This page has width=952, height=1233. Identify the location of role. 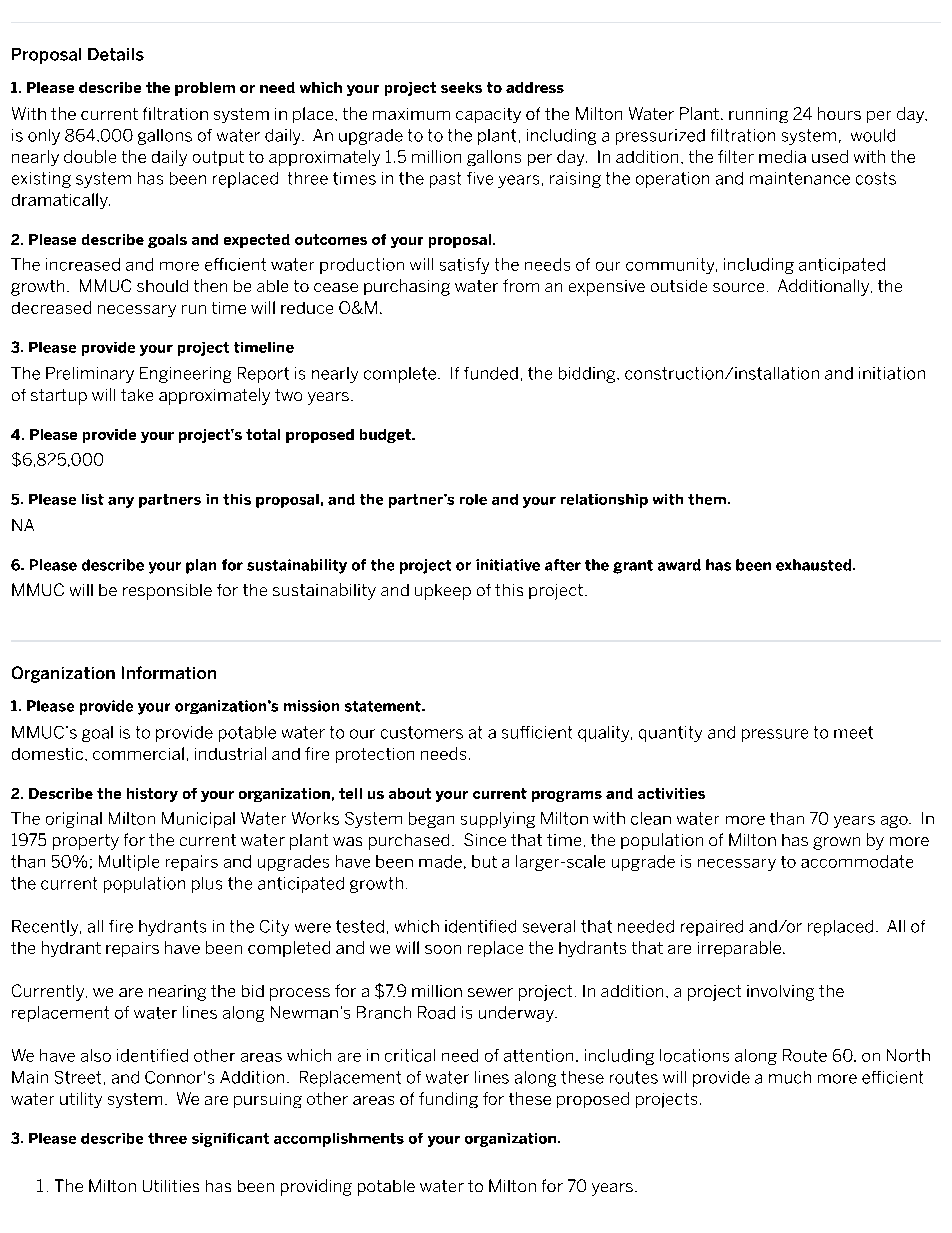
(473, 499).
